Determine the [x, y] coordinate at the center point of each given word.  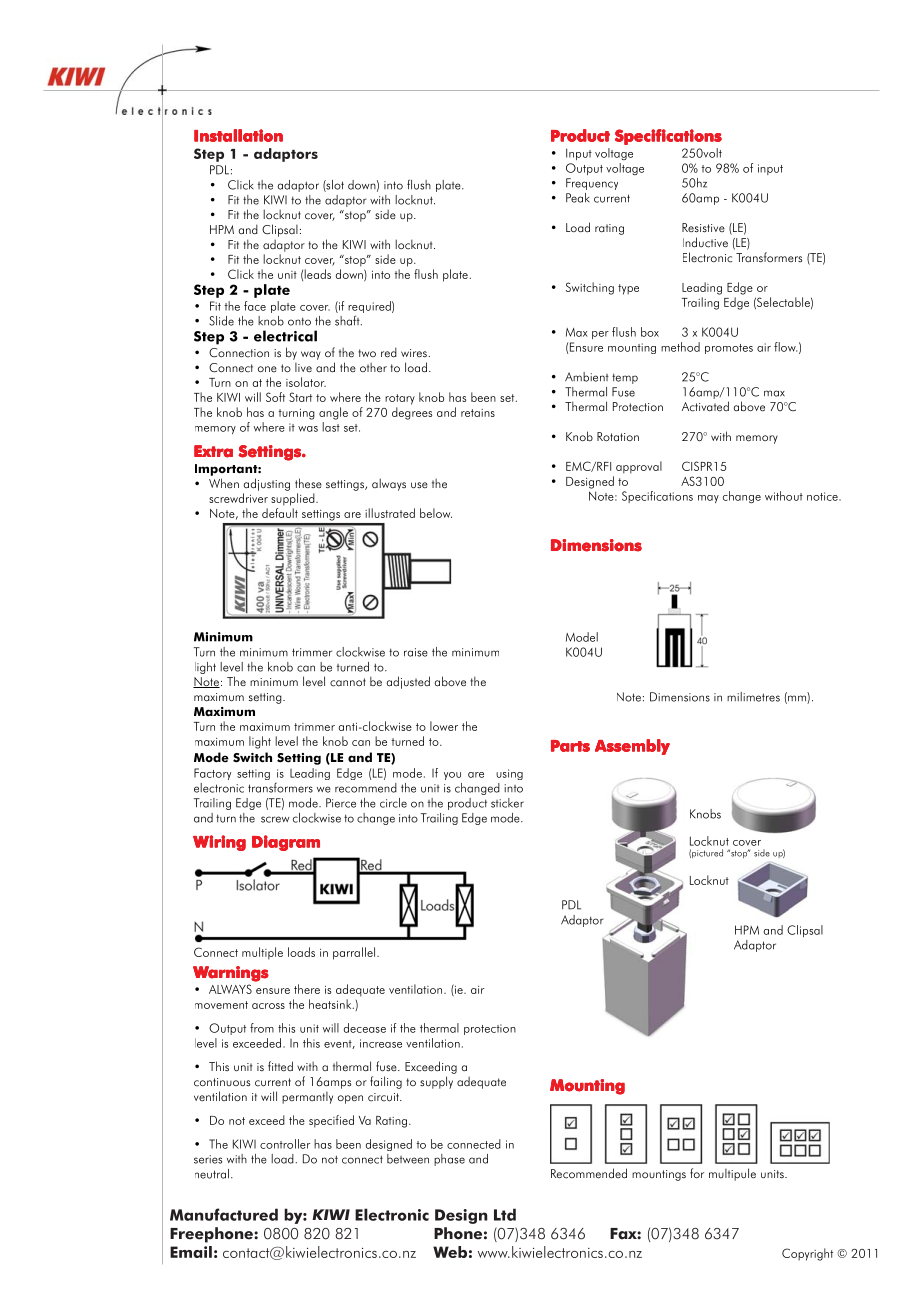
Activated [705, 406]
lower [444, 726]
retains [478, 413]
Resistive [703, 228]
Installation [238, 135]
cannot [348, 682]
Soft [275, 397]
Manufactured [224, 1214]
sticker [507, 803]
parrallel [354, 953]
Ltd [505, 1214]
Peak [578, 198]
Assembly [632, 747]
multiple [262, 953]
